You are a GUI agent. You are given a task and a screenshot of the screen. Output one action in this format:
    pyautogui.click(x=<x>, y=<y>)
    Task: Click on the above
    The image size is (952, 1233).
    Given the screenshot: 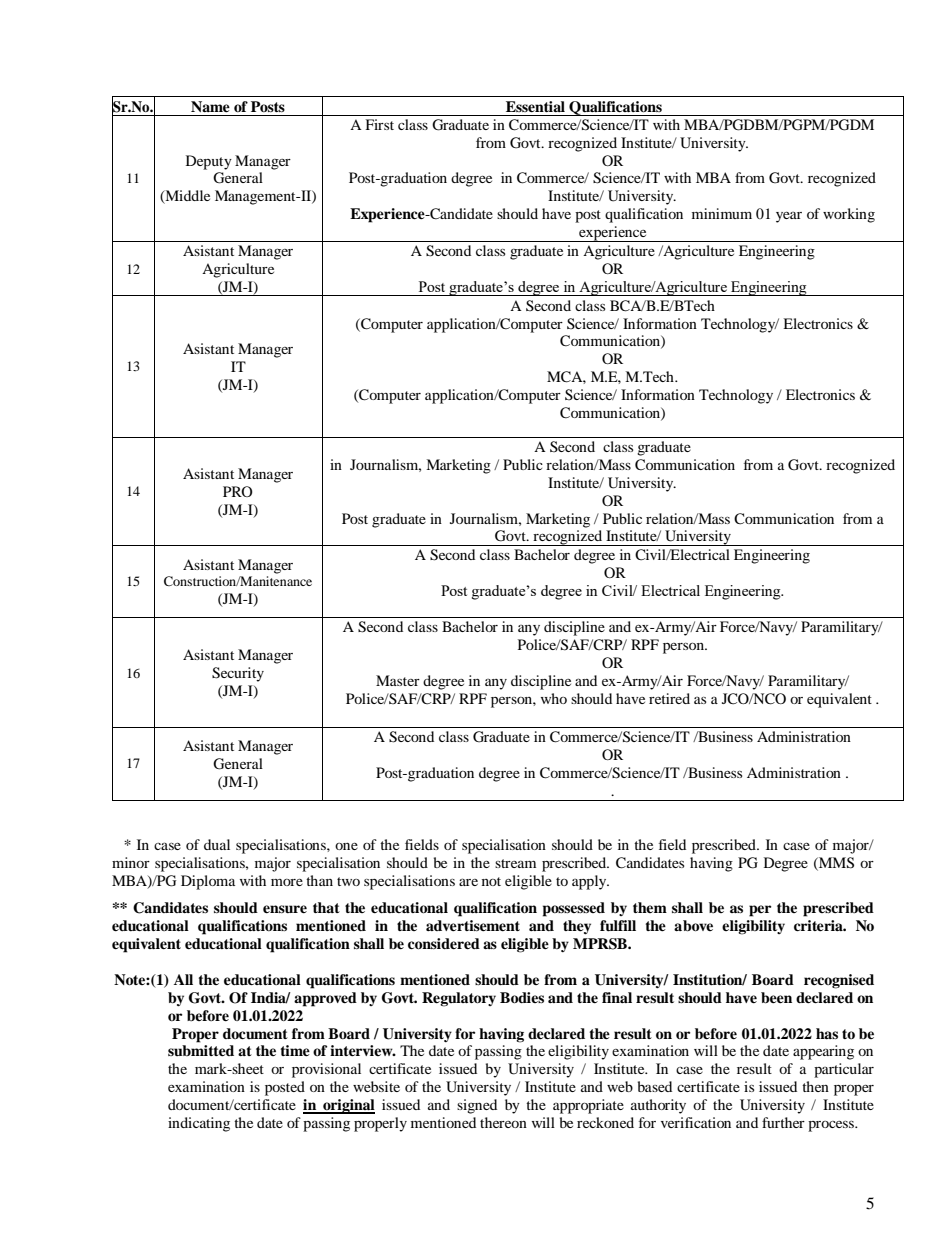 What is the action you would take?
    pyautogui.click(x=693, y=926)
